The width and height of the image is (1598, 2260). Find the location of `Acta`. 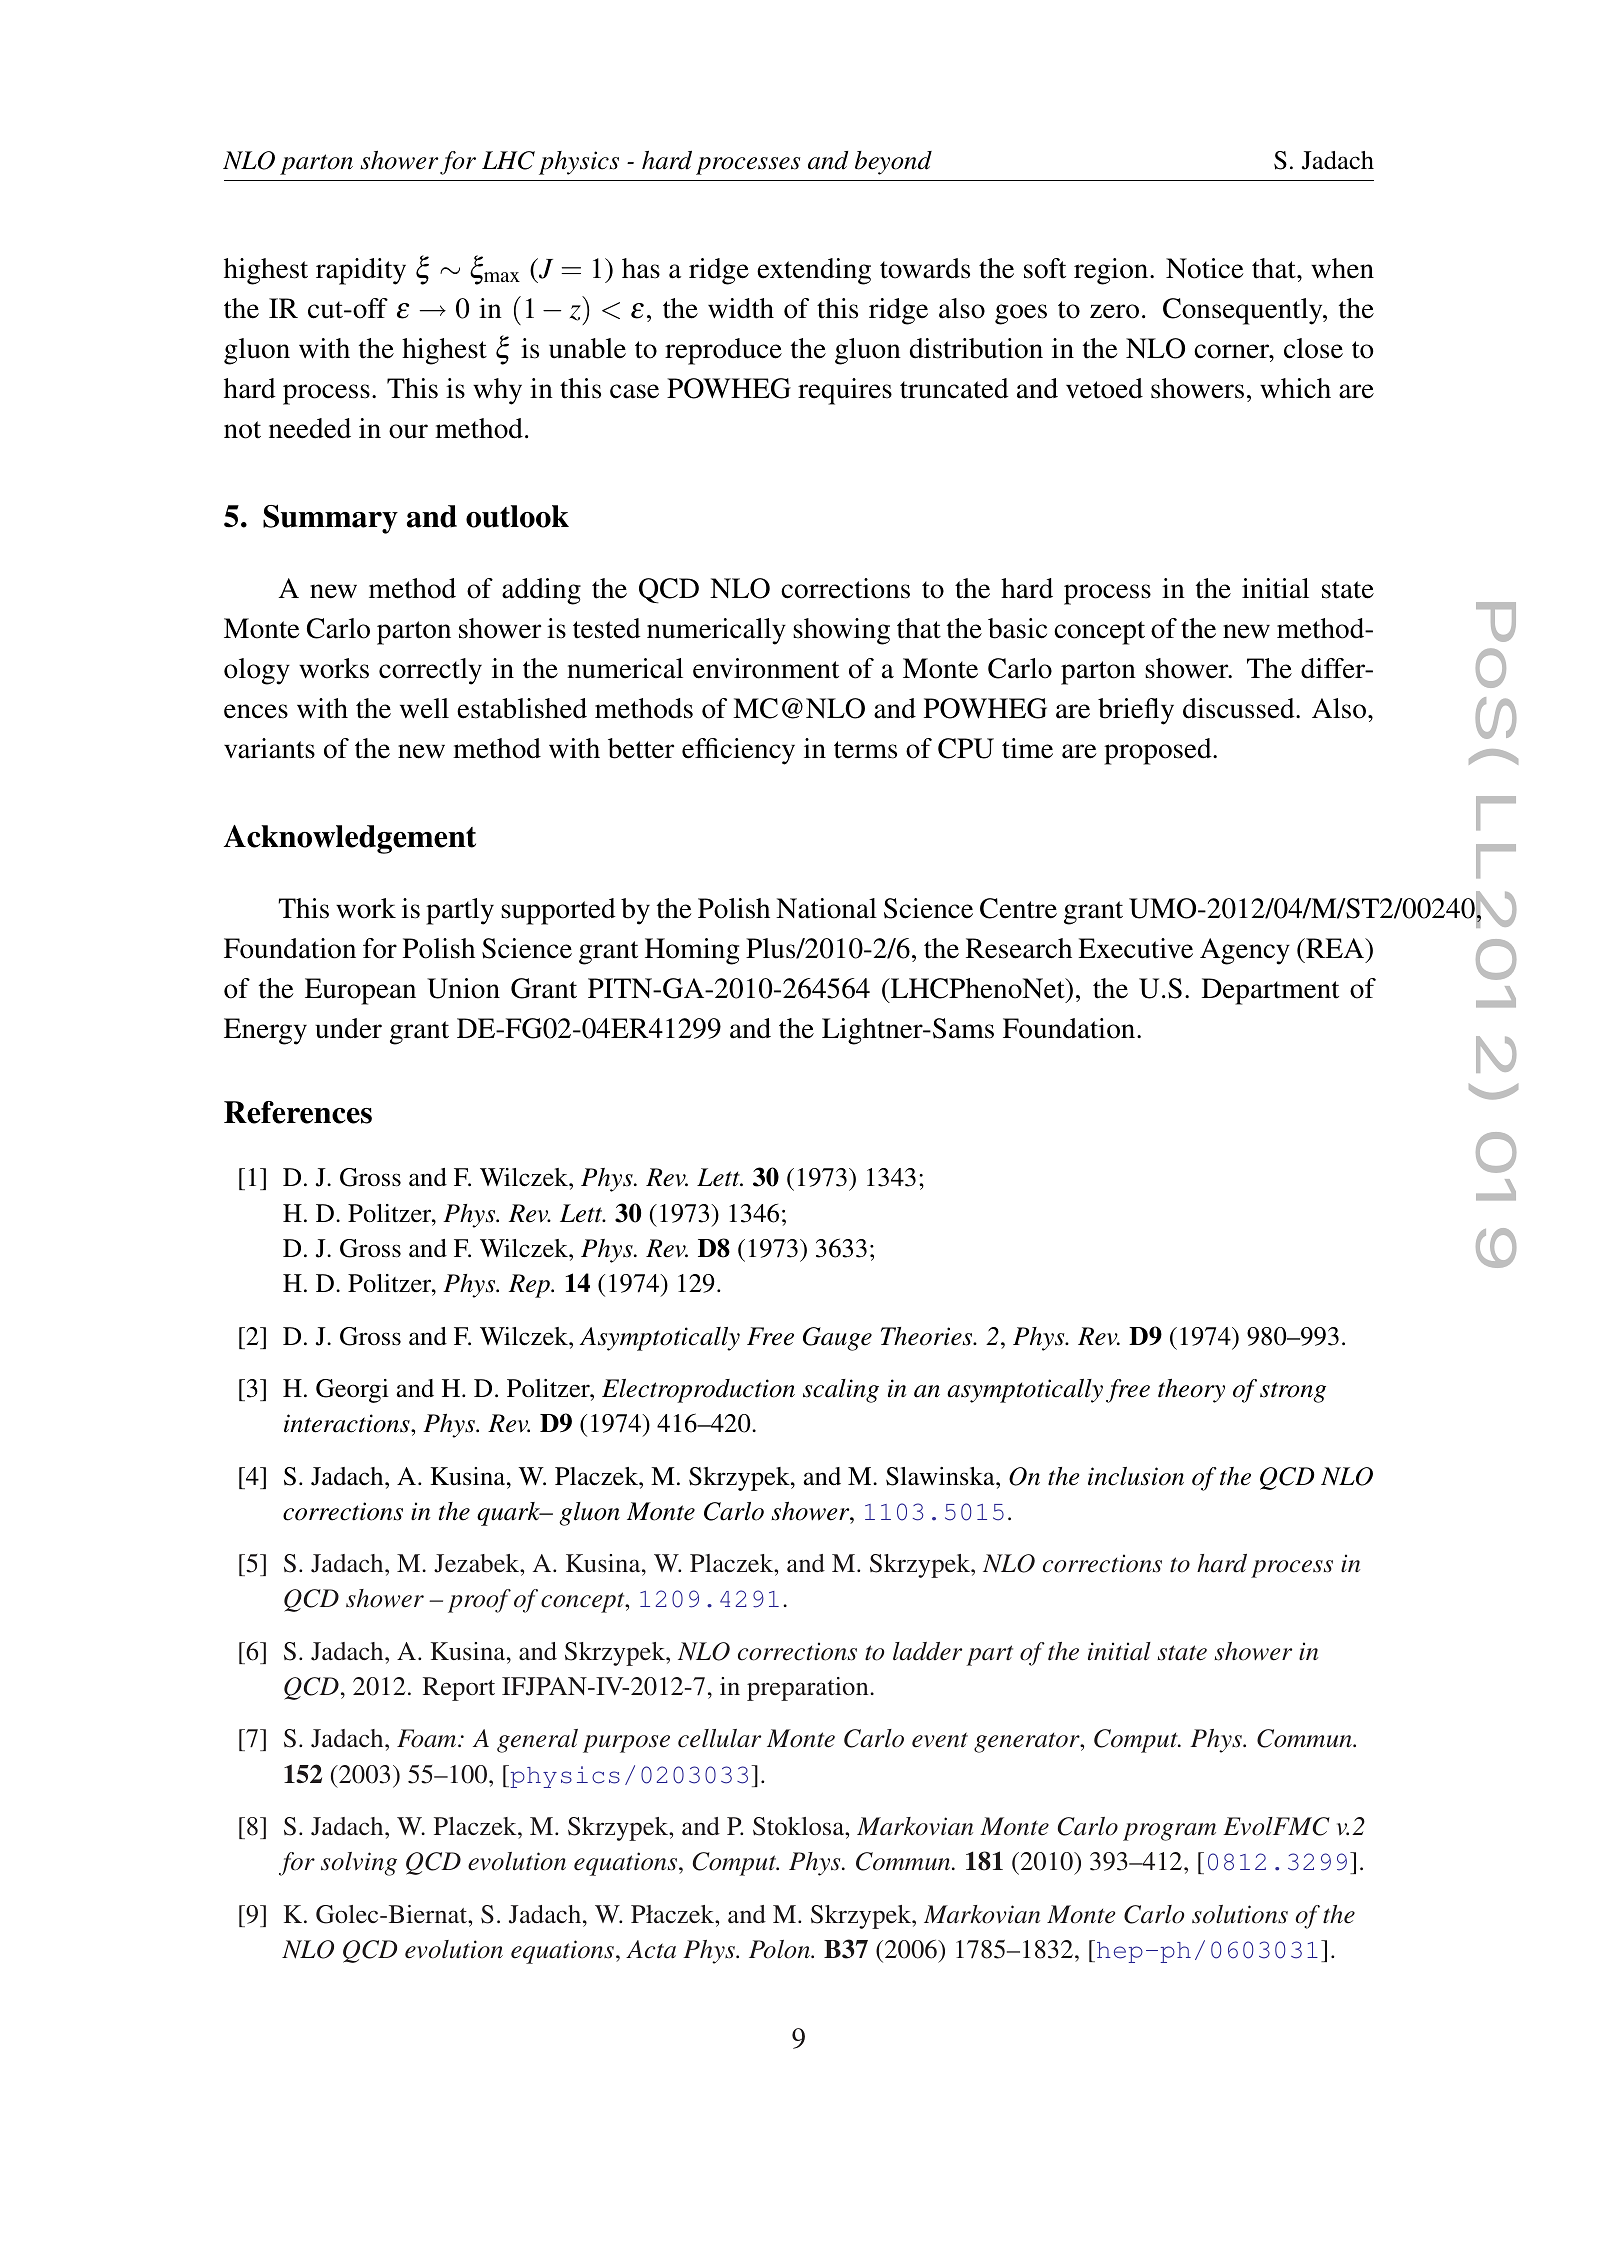

Acta is located at coordinates (651, 1949).
